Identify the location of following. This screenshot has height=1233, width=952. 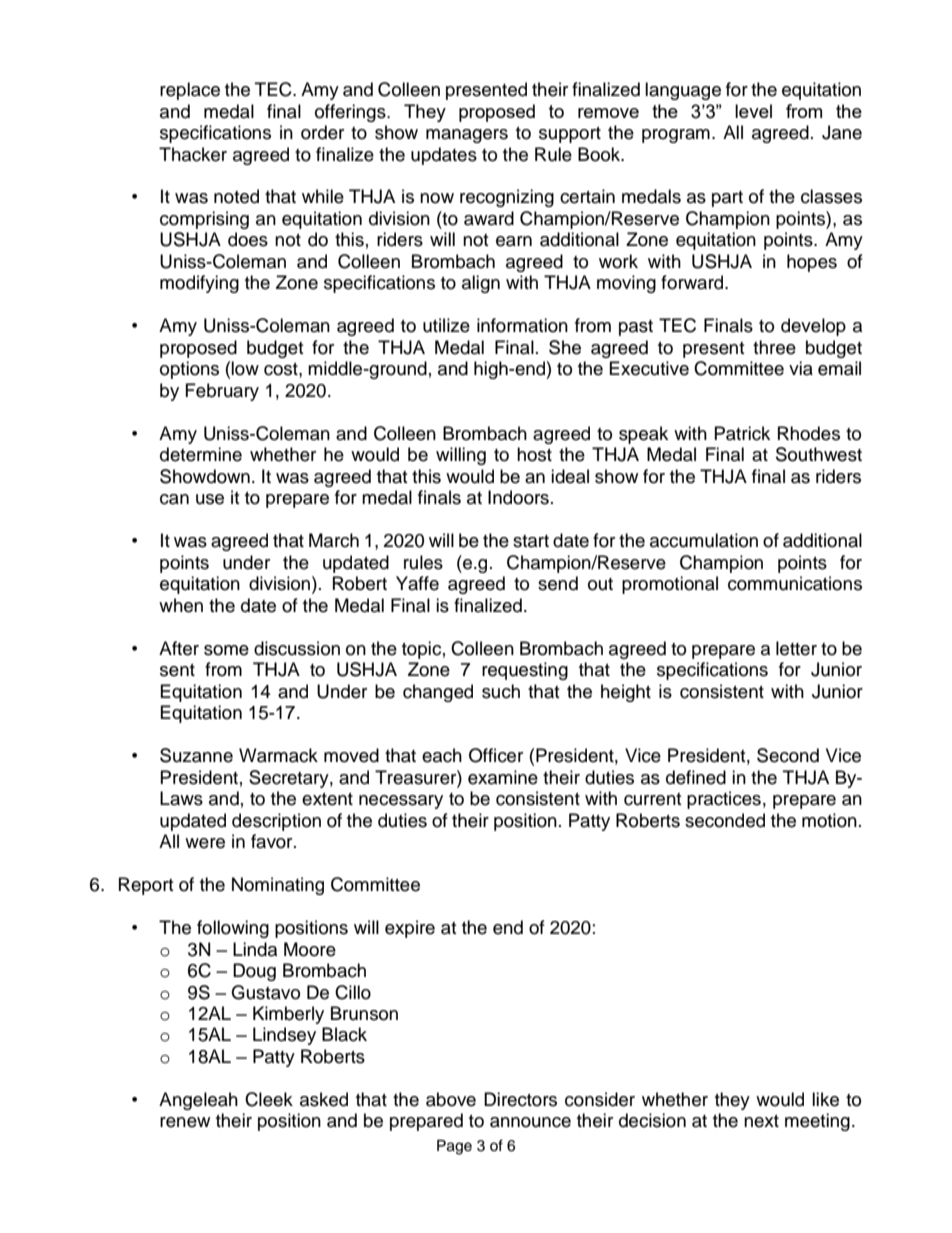
(233, 929).
